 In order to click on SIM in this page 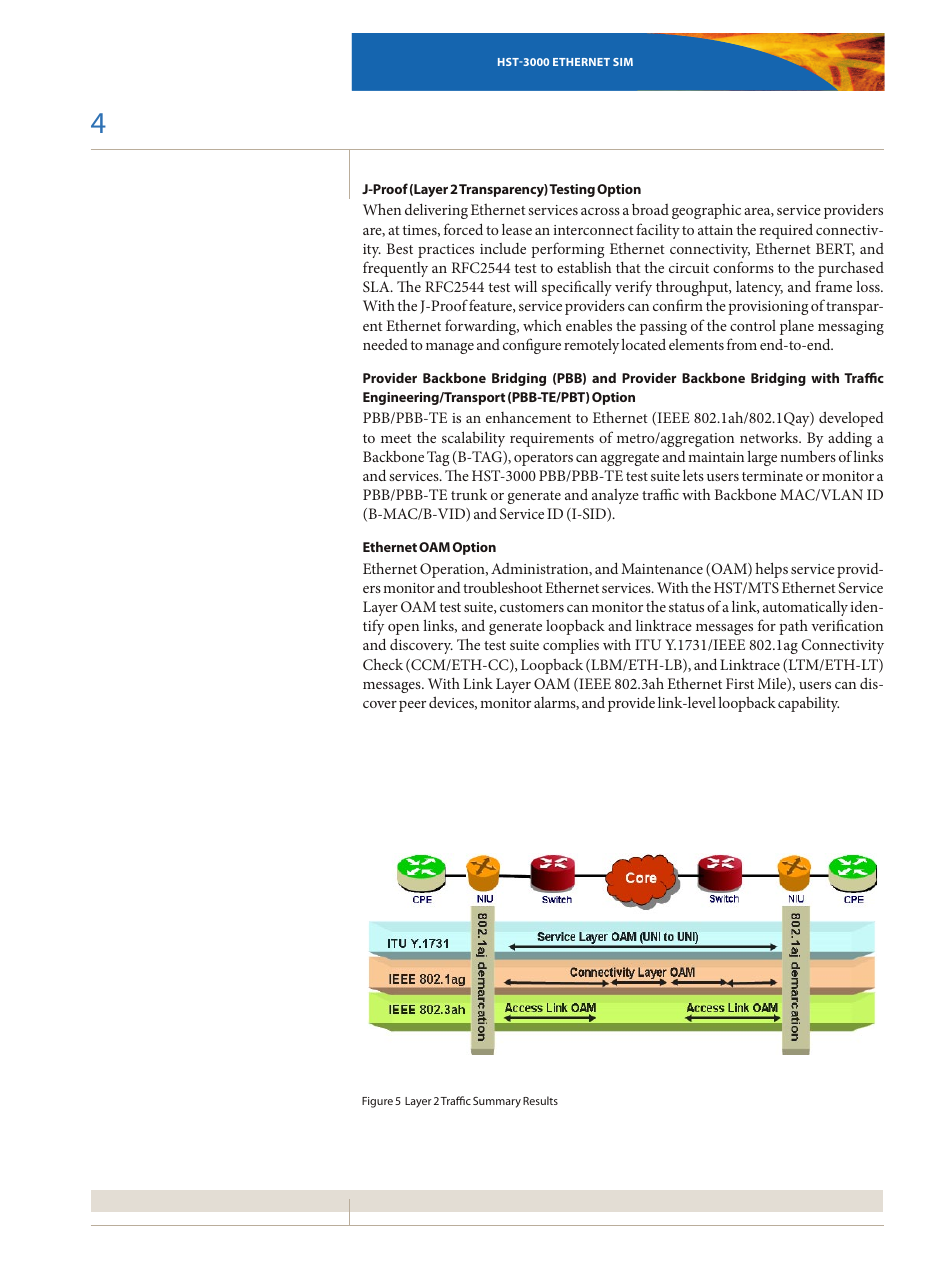, I will do `click(623, 62)`.
